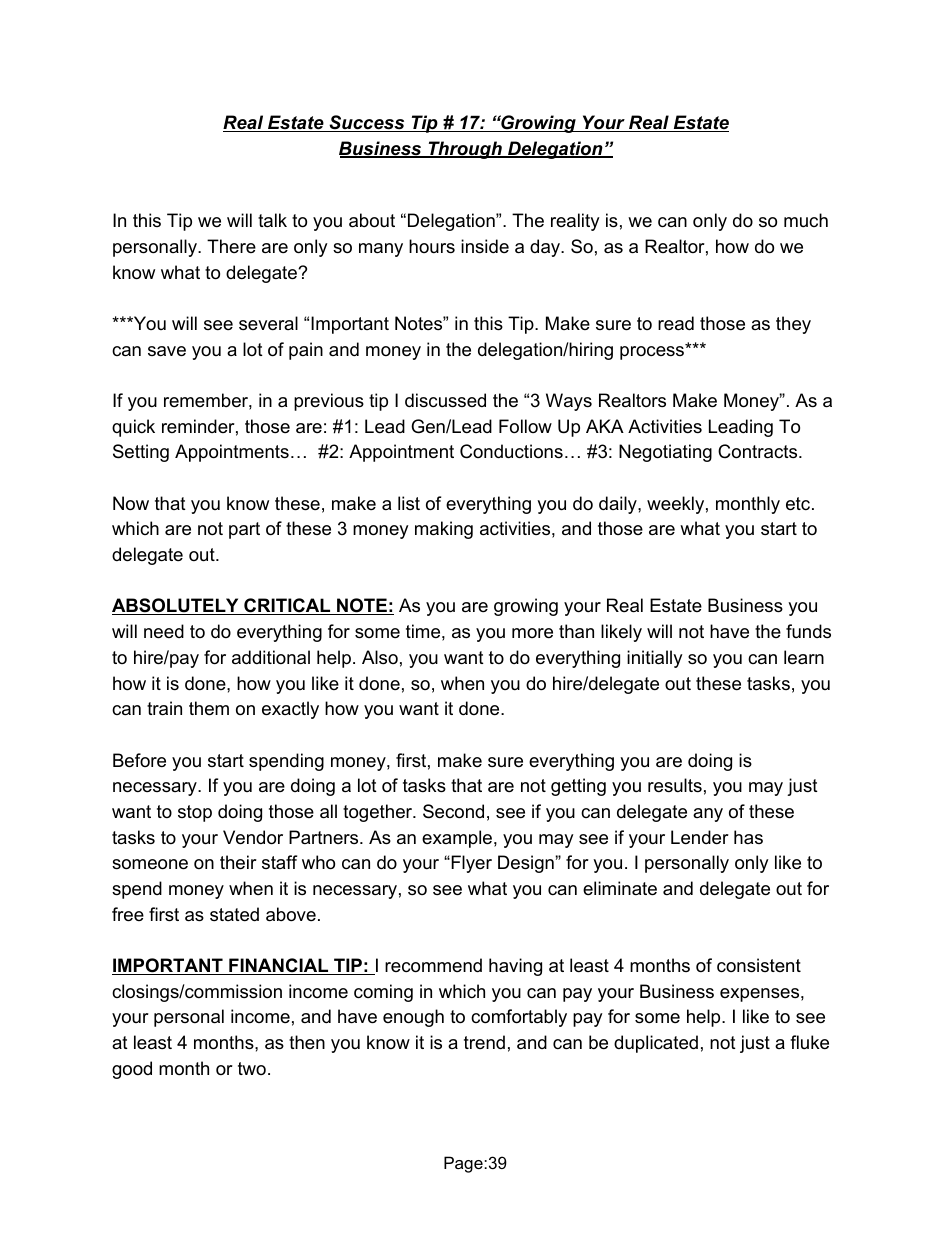  What do you see at coordinates (252, 1068) in the screenshot?
I see `two` at bounding box center [252, 1068].
